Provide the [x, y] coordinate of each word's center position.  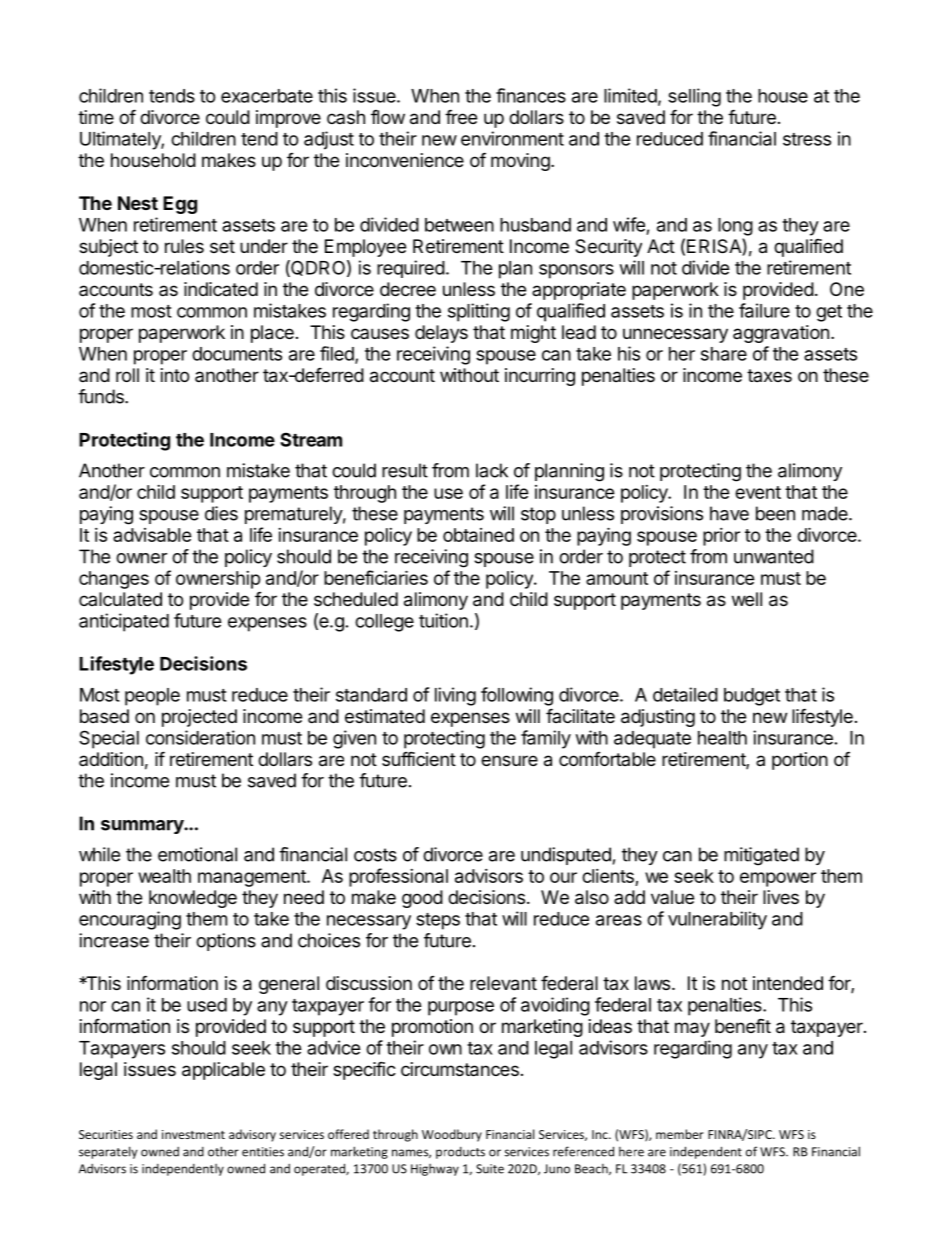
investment [193, 1134]
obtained [478, 535]
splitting [479, 312]
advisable [152, 535]
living [455, 696]
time [96, 117]
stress [807, 139]
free [461, 116]
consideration [200, 737]
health [722, 738]
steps [438, 921]
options [226, 942]
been [775, 513]
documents [237, 354]
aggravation [781, 334]
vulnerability [717, 920]
